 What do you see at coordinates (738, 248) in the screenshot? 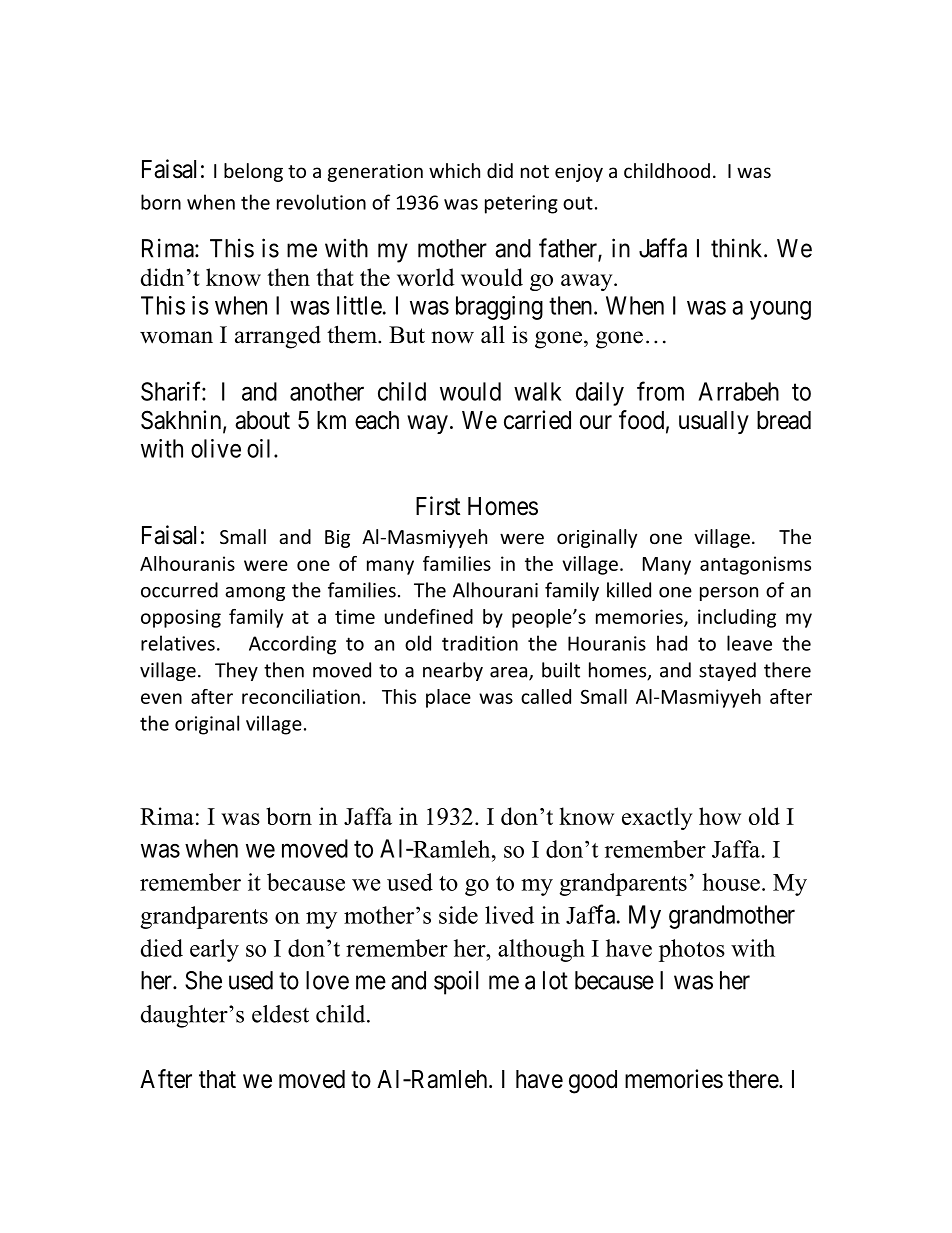
I see `think` at bounding box center [738, 248].
